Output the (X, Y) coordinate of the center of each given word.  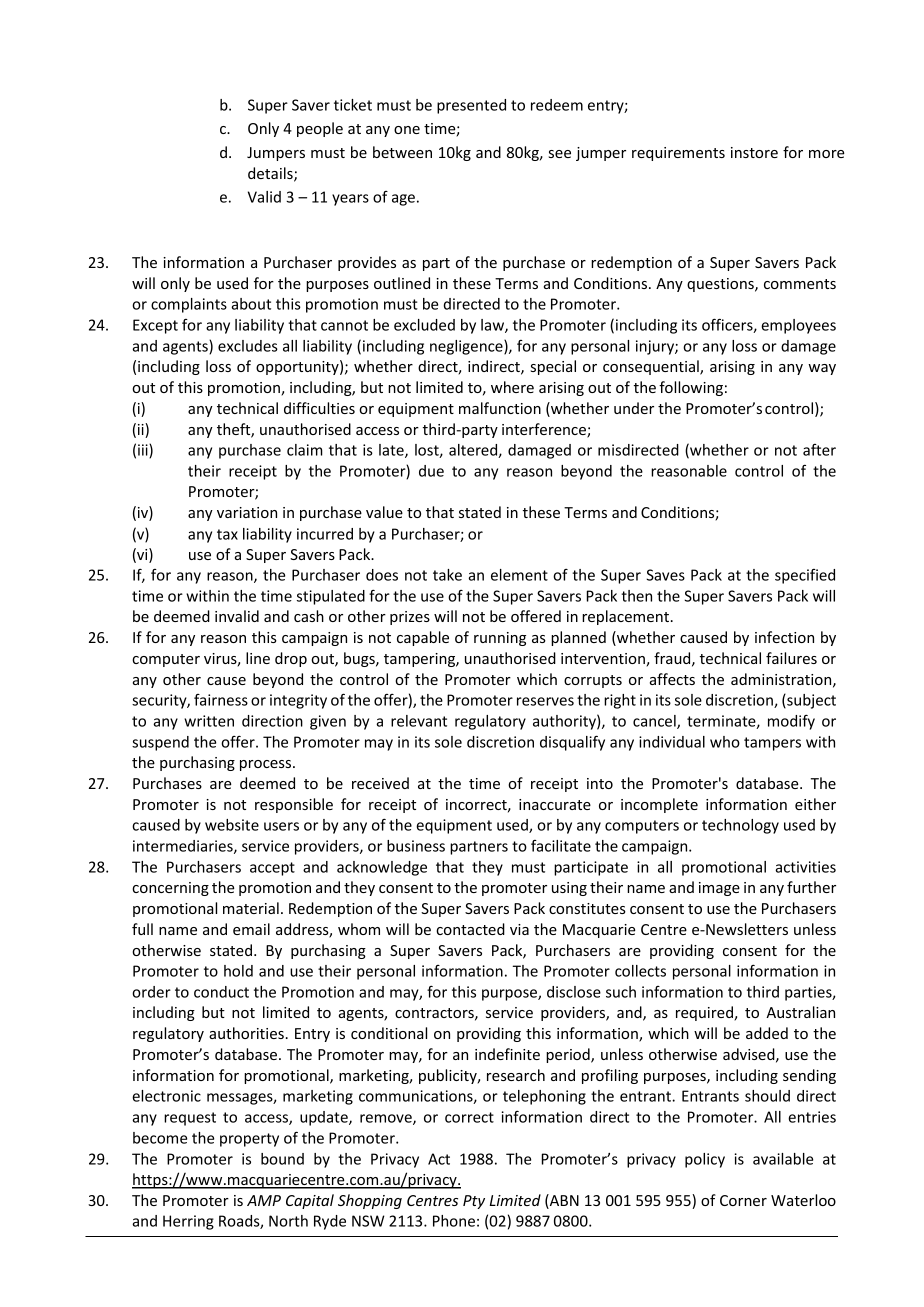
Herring (188, 1222)
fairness (221, 700)
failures (791, 658)
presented (471, 106)
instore (754, 152)
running (500, 639)
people (320, 129)
